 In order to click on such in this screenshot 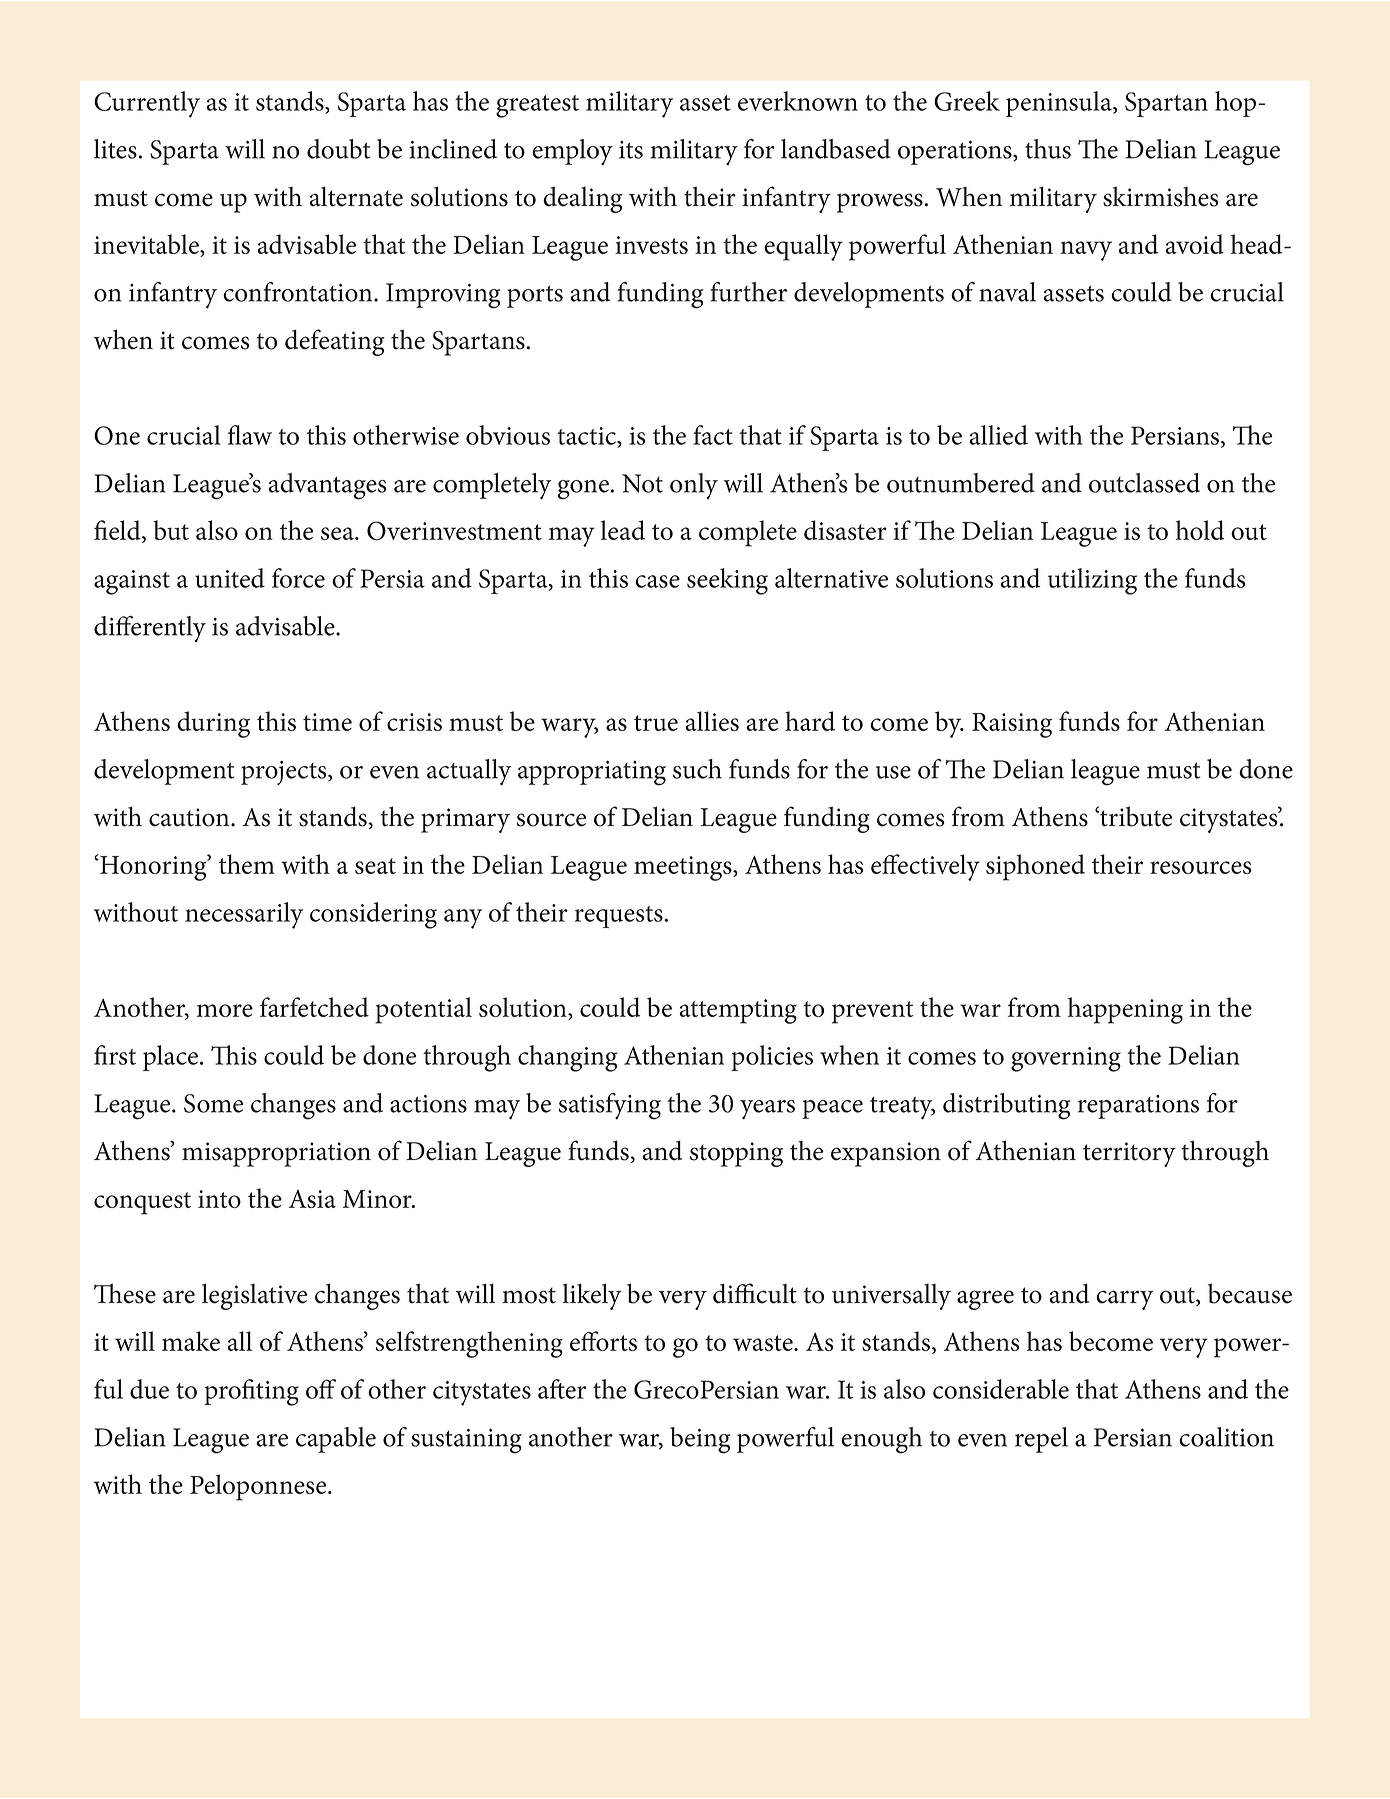, I will do `click(697, 769)`.
